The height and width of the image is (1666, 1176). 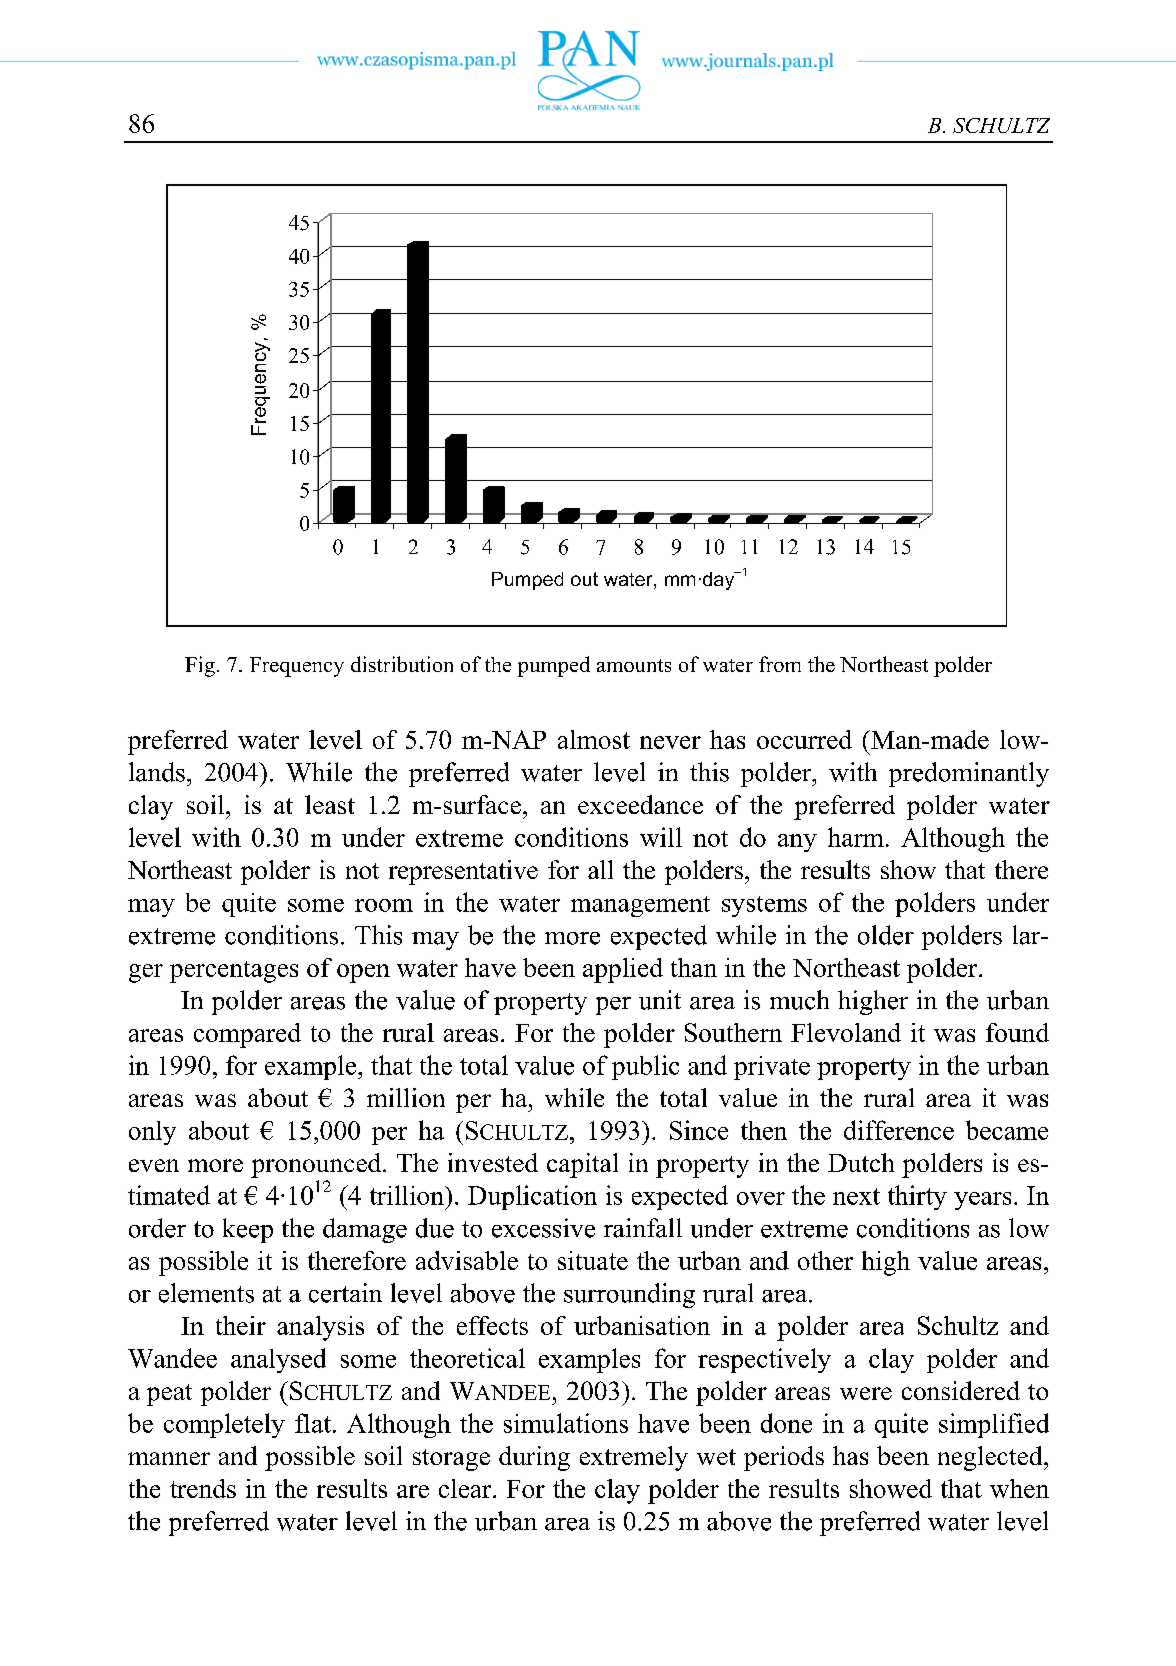 What do you see at coordinates (799, 1000) in the image?
I see `much` at bounding box center [799, 1000].
